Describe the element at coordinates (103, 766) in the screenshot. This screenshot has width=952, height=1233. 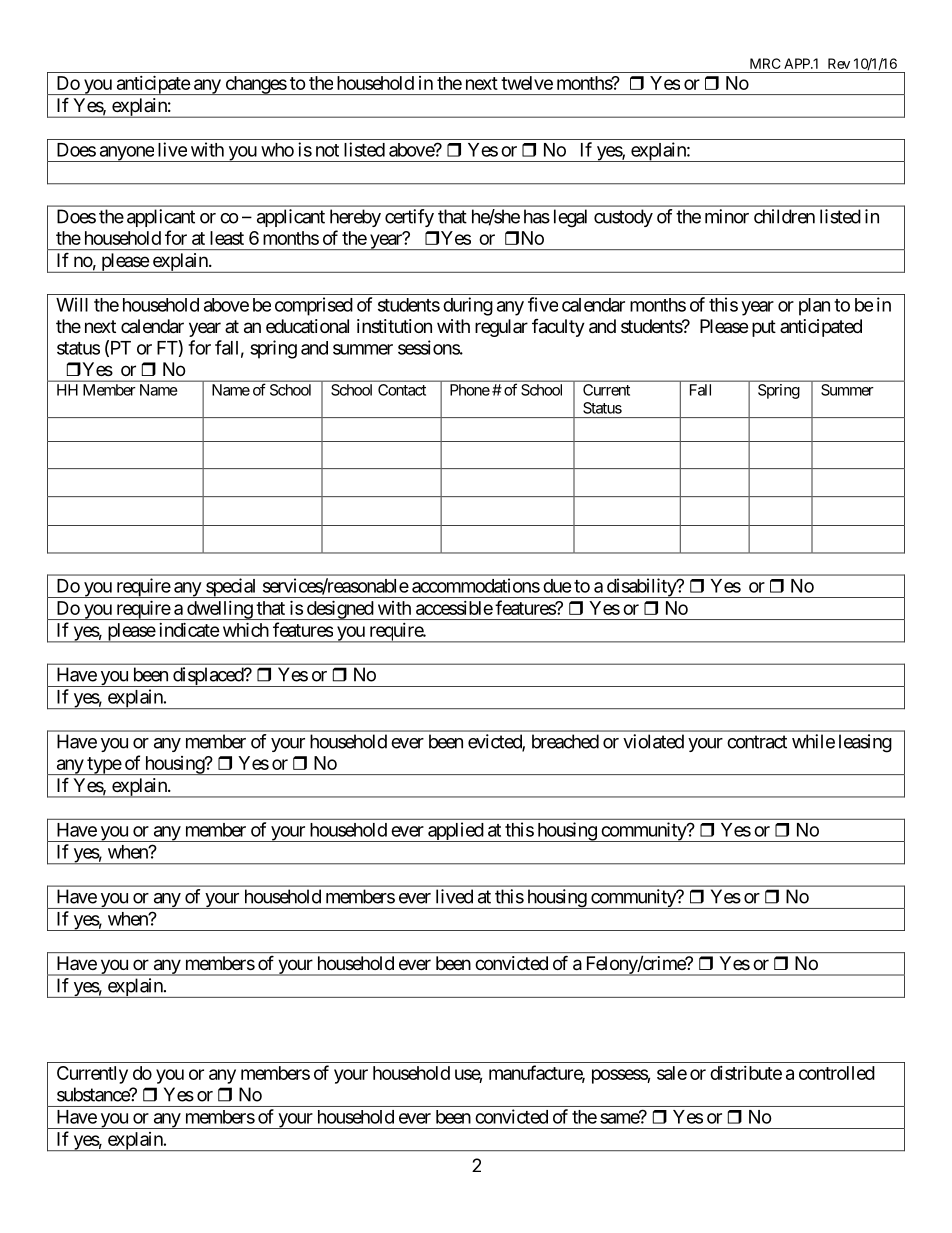
I see `type` at that location.
